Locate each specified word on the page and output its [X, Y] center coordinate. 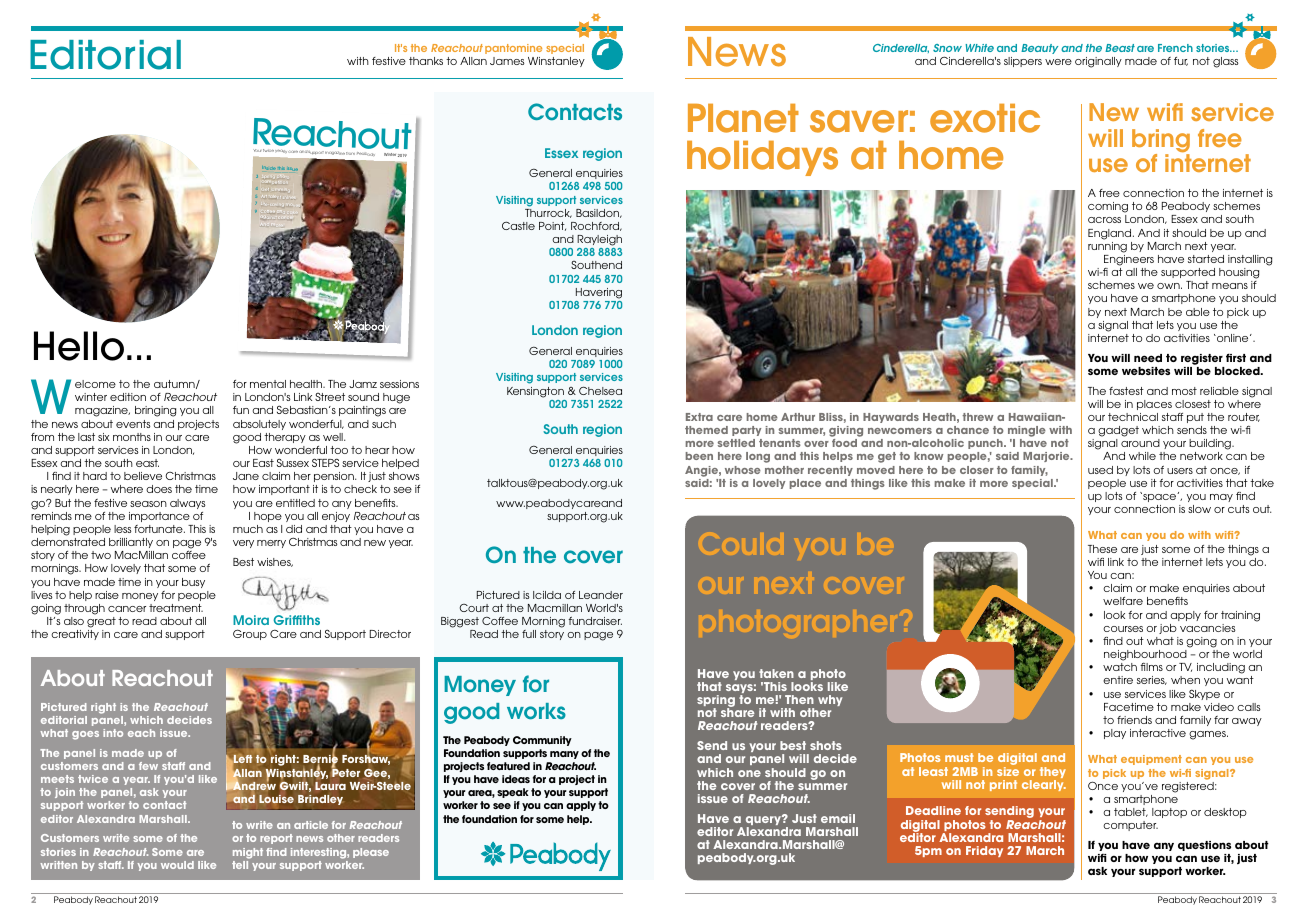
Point [552, 226]
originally [1098, 62]
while [1142, 456]
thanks [426, 61]
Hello [79, 346]
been [699, 456]
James [507, 61]
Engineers [1129, 260]
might [248, 853]
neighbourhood [1145, 656]
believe [143, 476]
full [529, 634]
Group [250, 634]
